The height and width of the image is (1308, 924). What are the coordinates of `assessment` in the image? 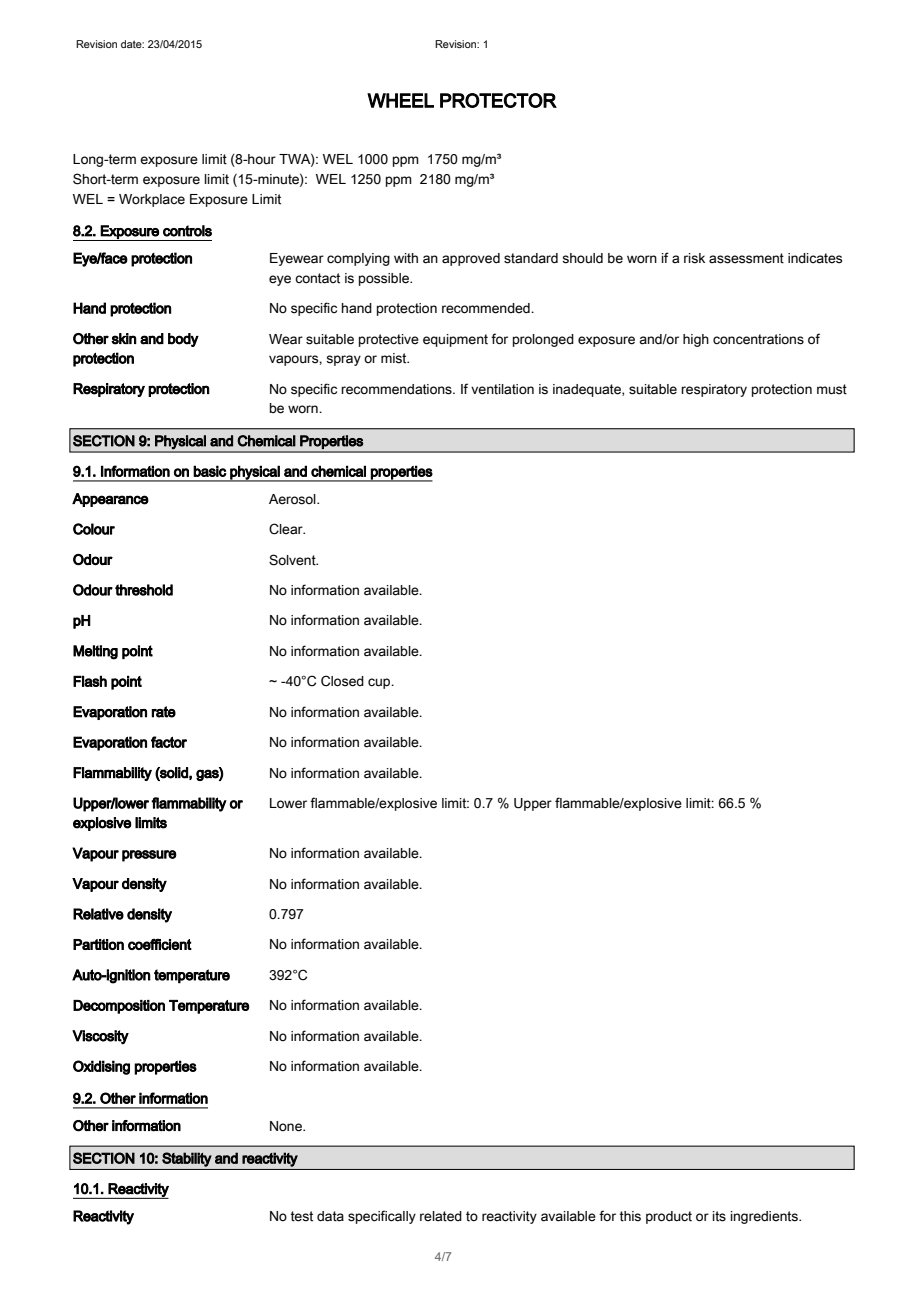 It's located at (746, 258).
